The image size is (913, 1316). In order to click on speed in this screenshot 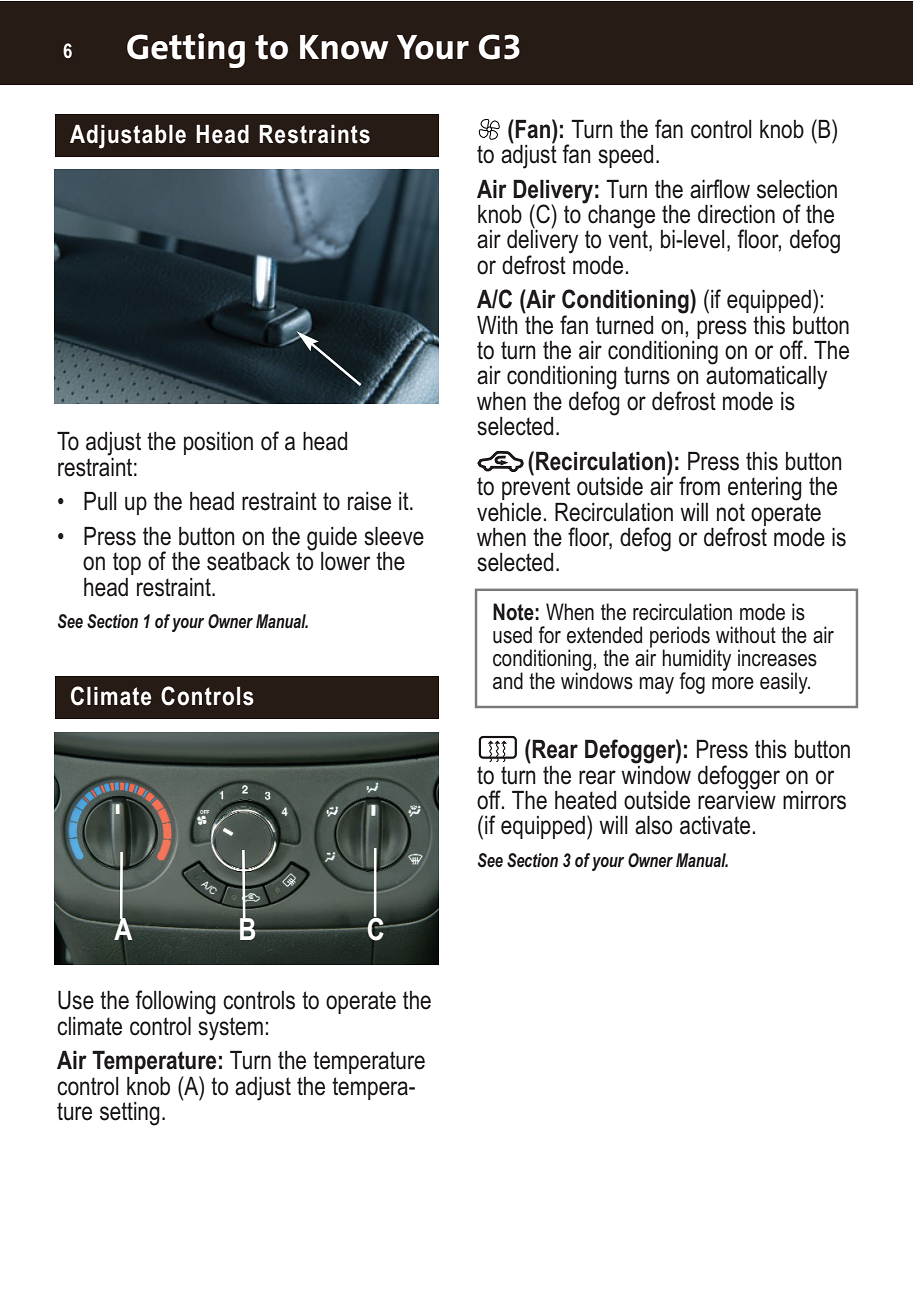, I will do `click(625, 156)`.
